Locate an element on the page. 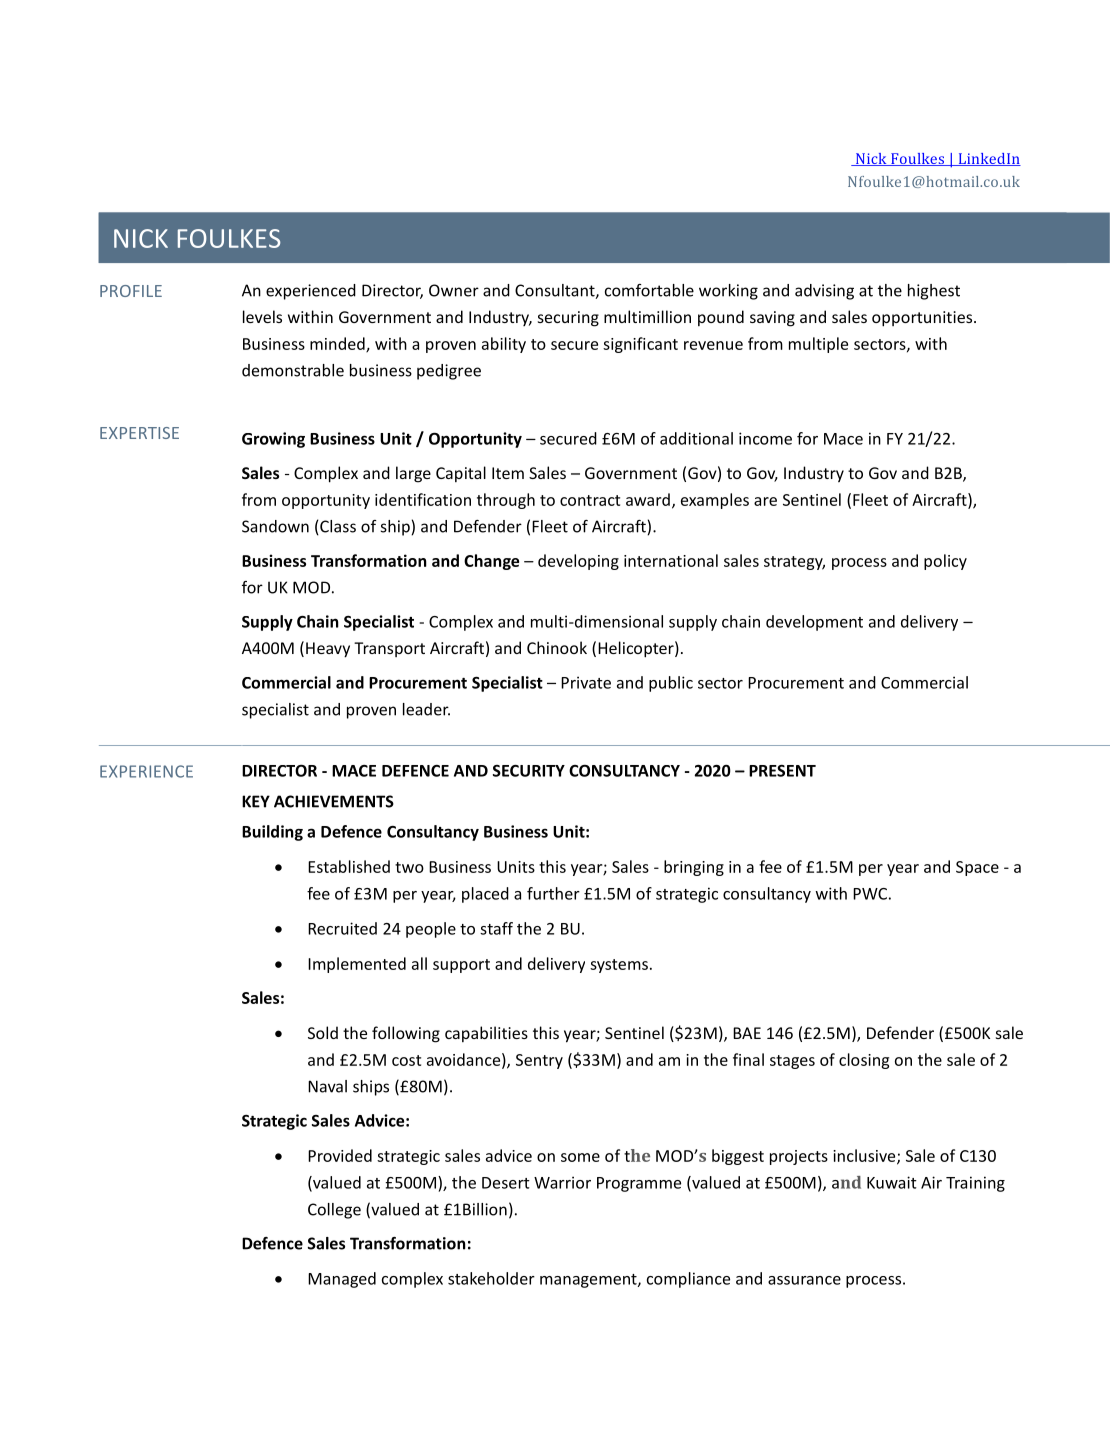 This image has width=1119, height=1449. KEY is located at coordinates (256, 801).
